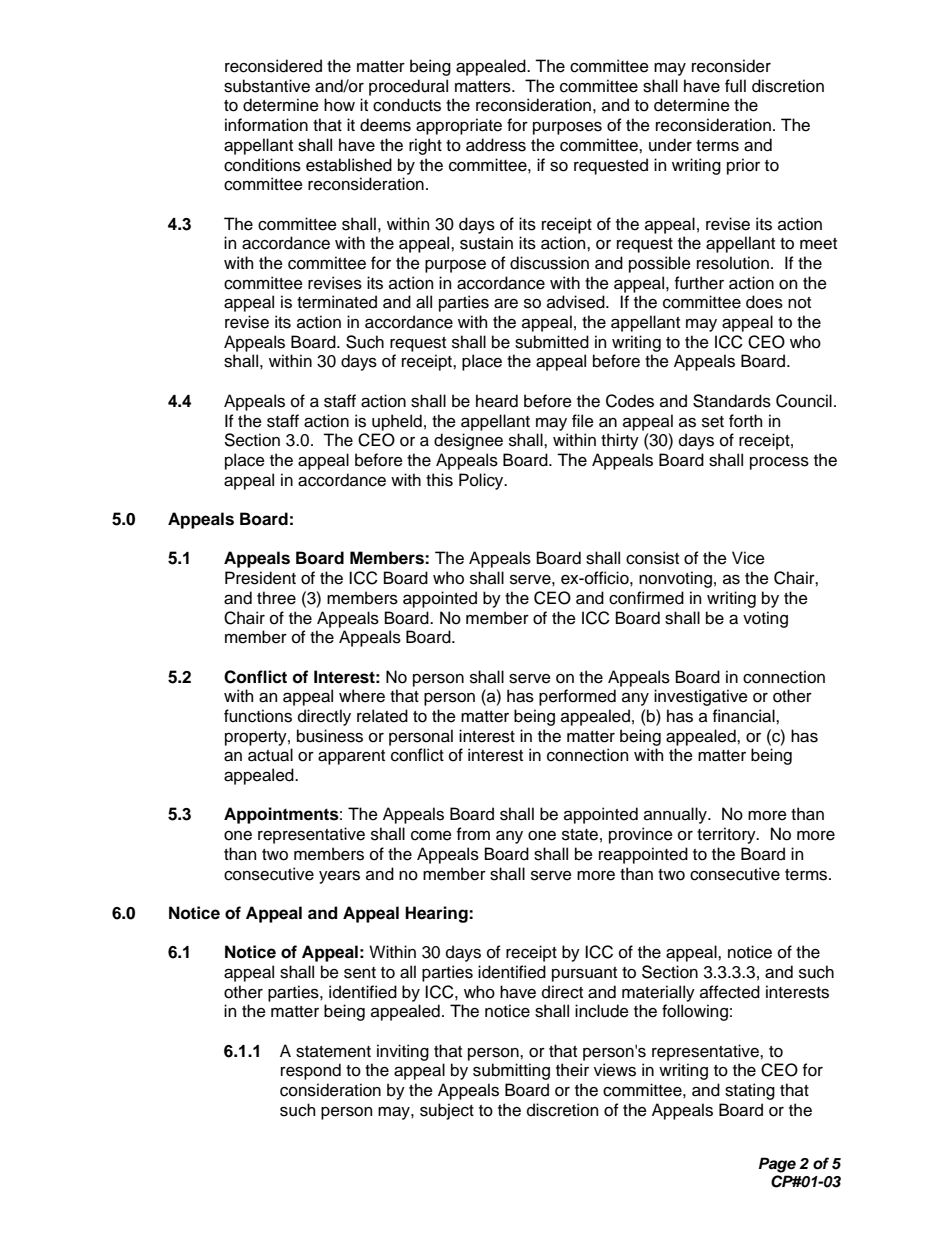  I want to click on Vice, so click(748, 558).
